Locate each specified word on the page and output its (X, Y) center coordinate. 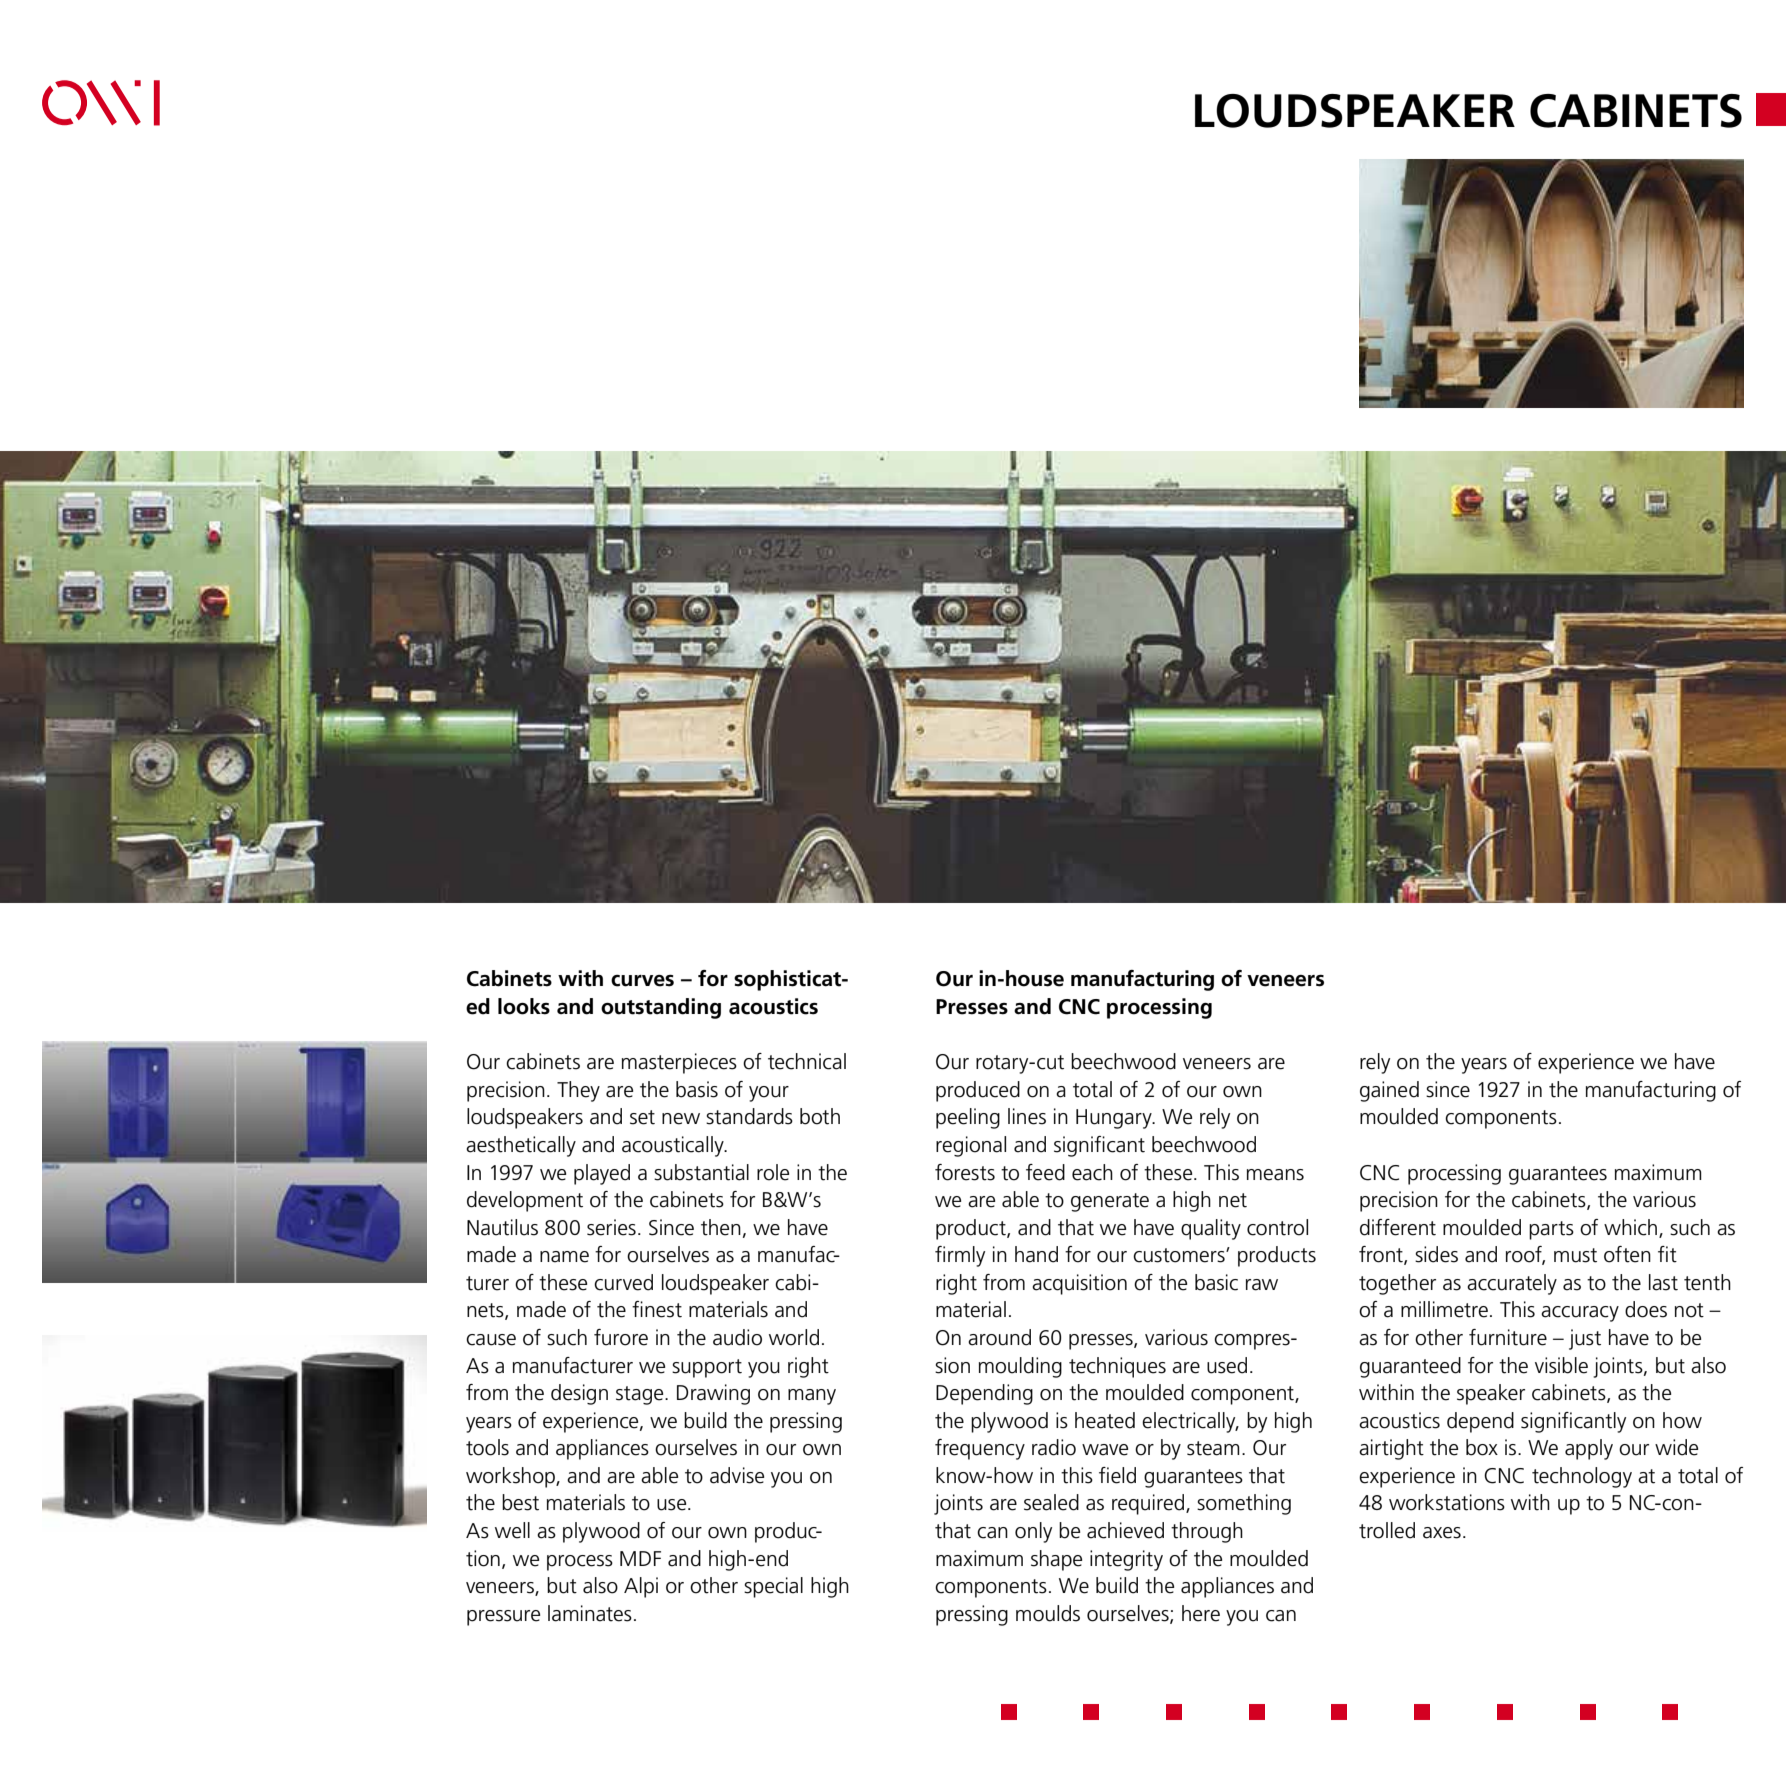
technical (807, 1061)
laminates (590, 1613)
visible (1561, 1365)
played (602, 1174)
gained (1389, 1091)
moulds (1048, 1613)
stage (641, 1395)
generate (1110, 1202)
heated (1105, 1420)
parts (1551, 1230)
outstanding (661, 1008)
